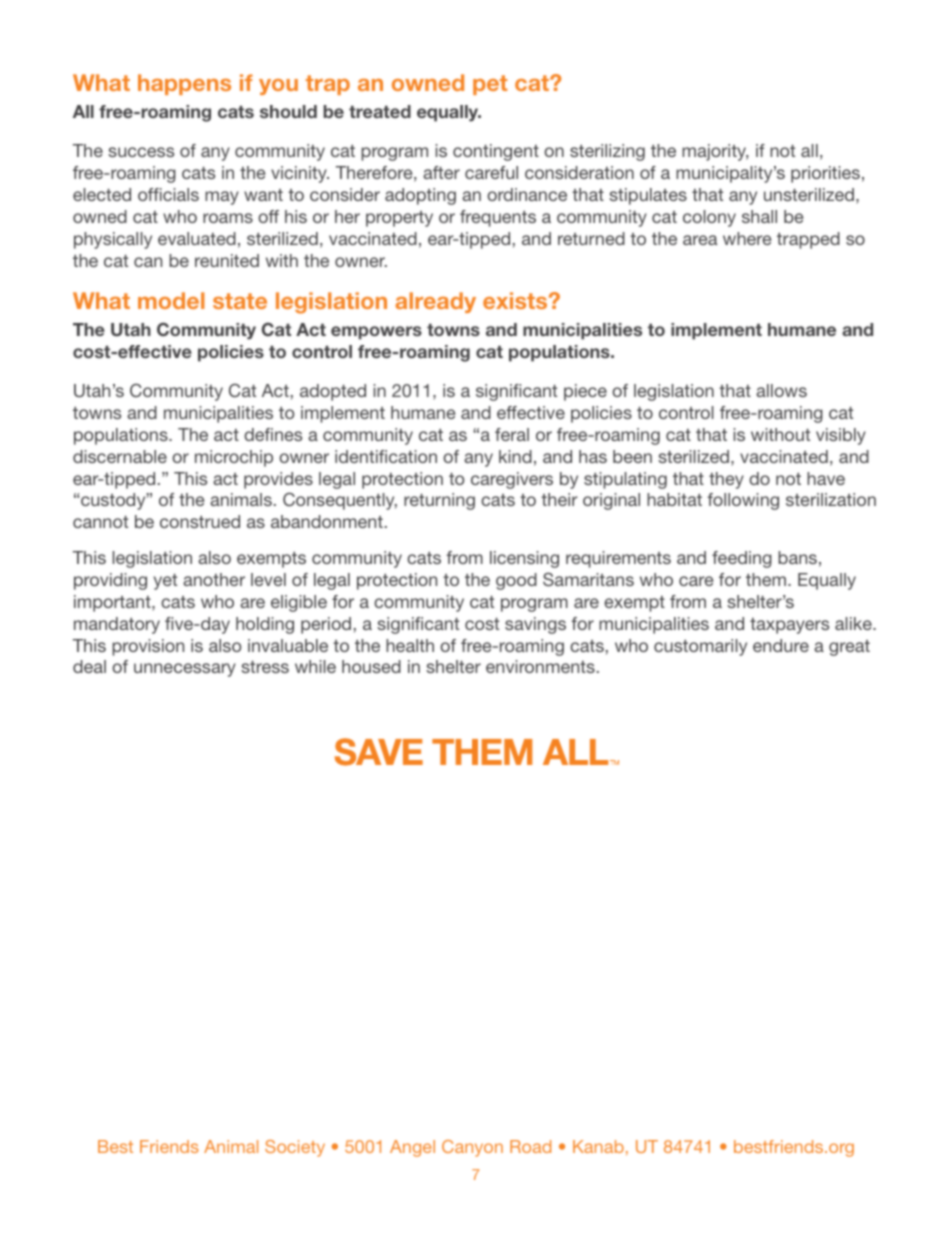 This screenshot has width=952, height=1233. What do you see at coordinates (412, 1148) in the screenshot?
I see `Angel` at bounding box center [412, 1148].
